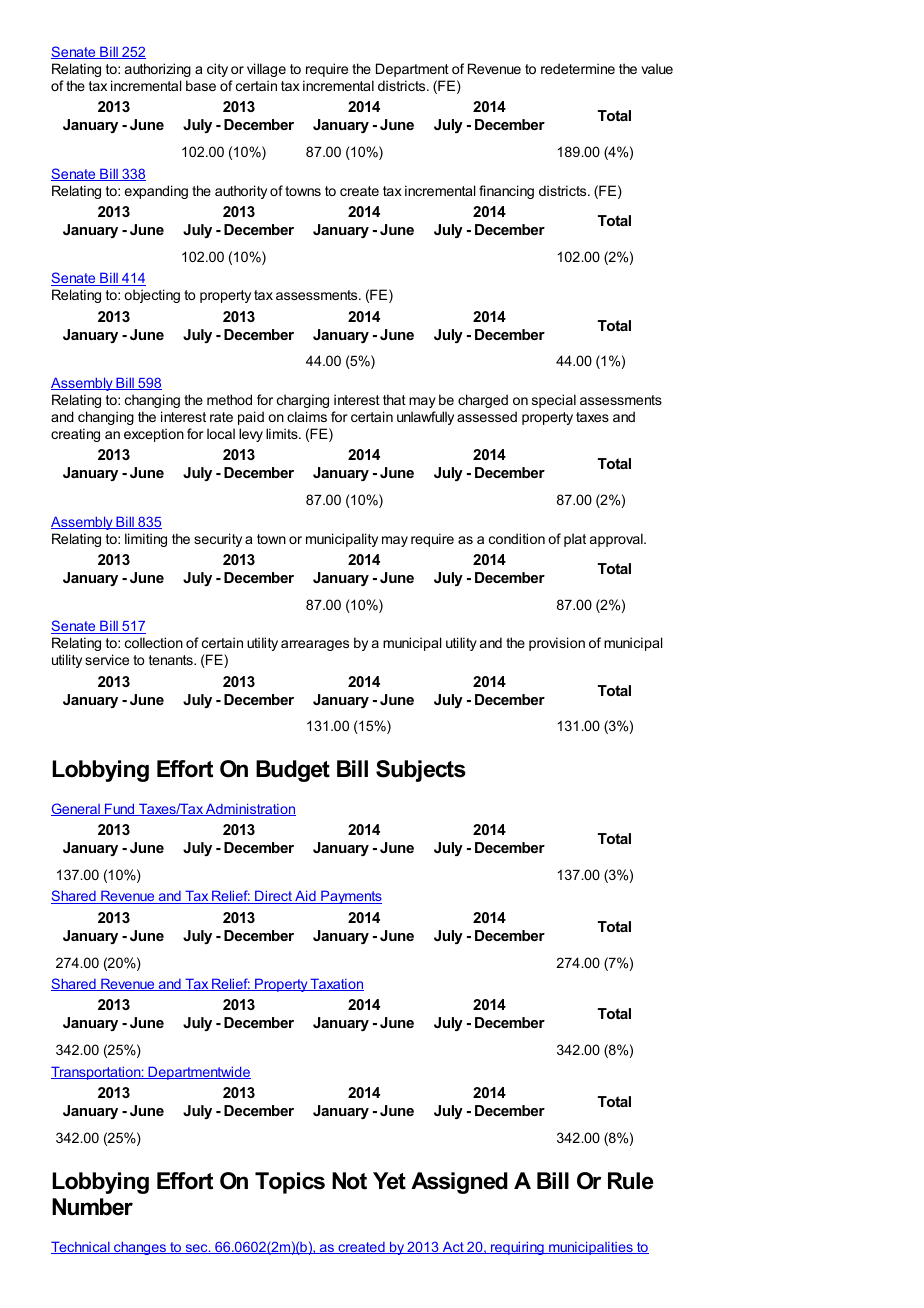  I want to click on village, so click(266, 70).
